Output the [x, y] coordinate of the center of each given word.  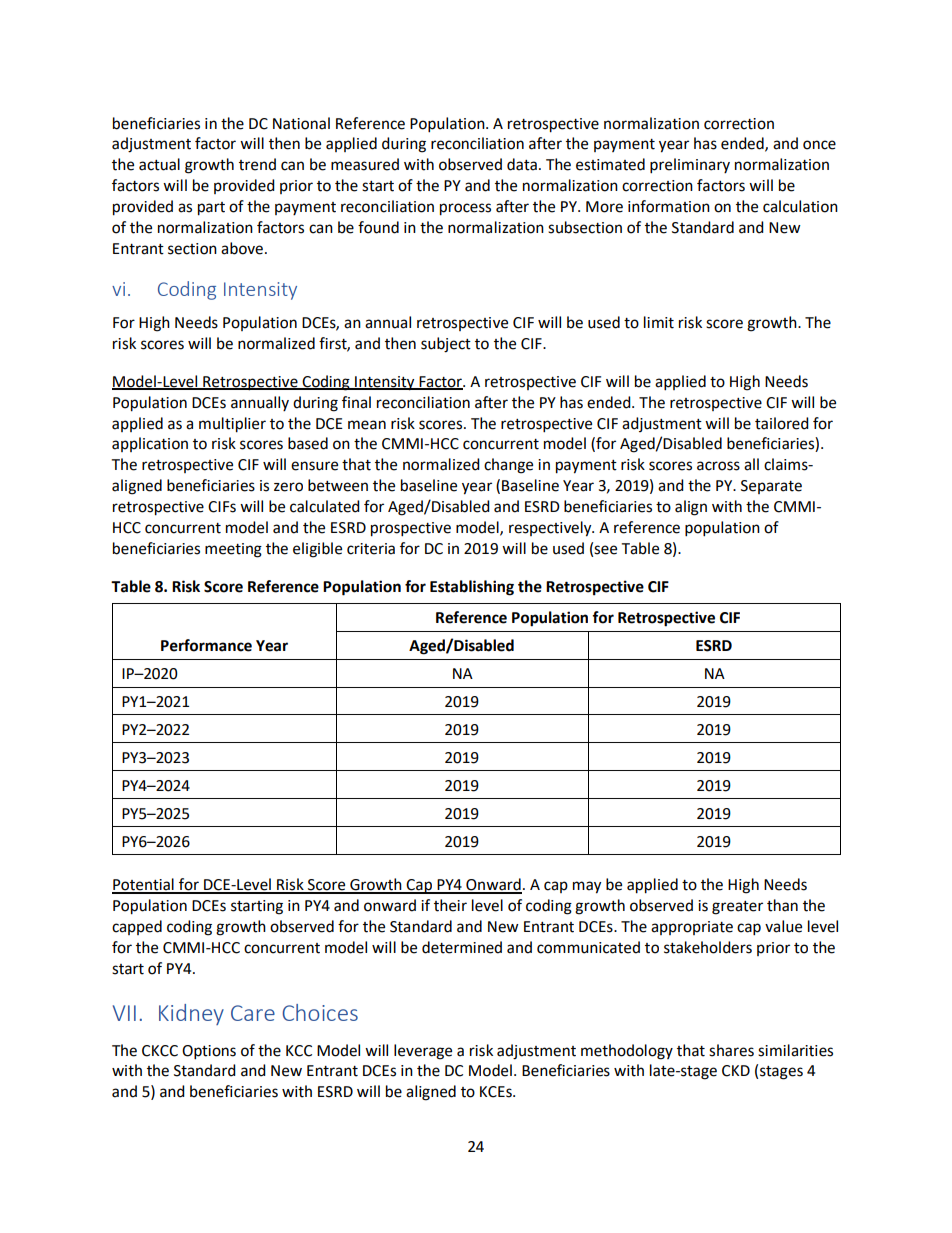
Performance [206, 645]
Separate [771, 487]
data [522, 164]
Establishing [472, 588]
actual [159, 164]
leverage [423, 1052]
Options [209, 1052]
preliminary [690, 166]
